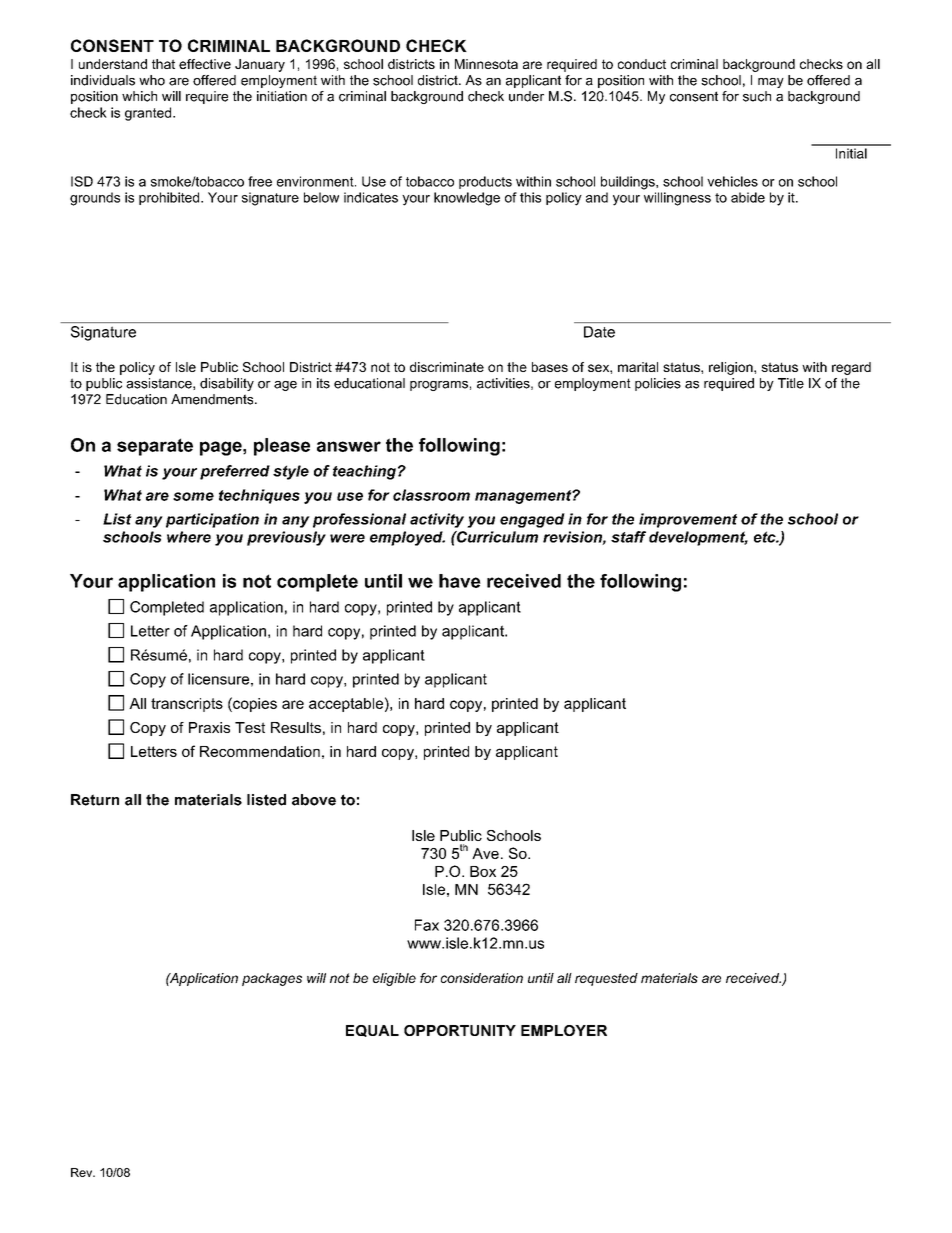 Image resolution: width=952 pixels, height=1233 pixels. What do you see at coordinates (606, 979) in the screenshot?
I see `requested` at bounding box center [606, 979].
